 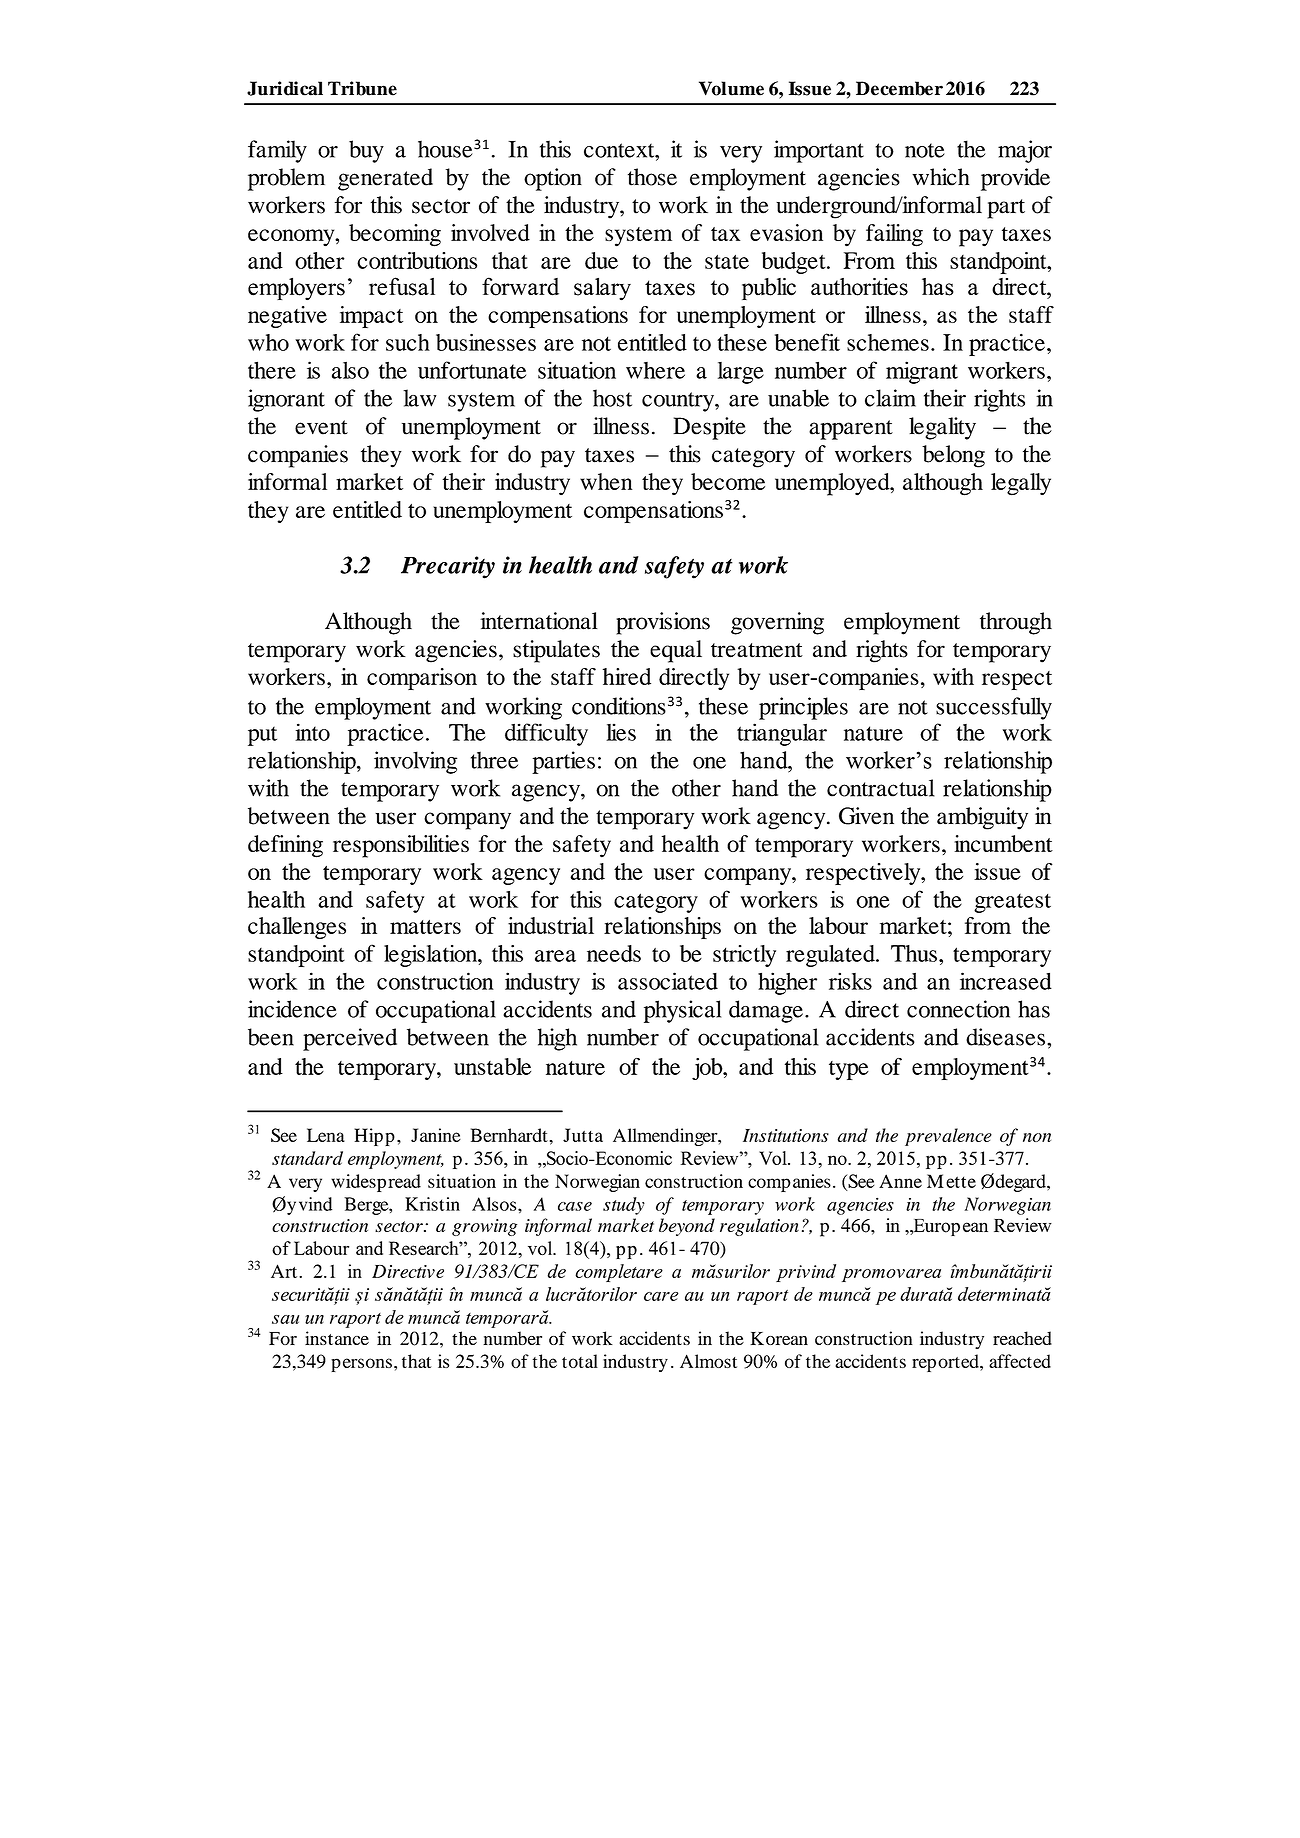 I want to click on into, so click(x=312, y=732).
